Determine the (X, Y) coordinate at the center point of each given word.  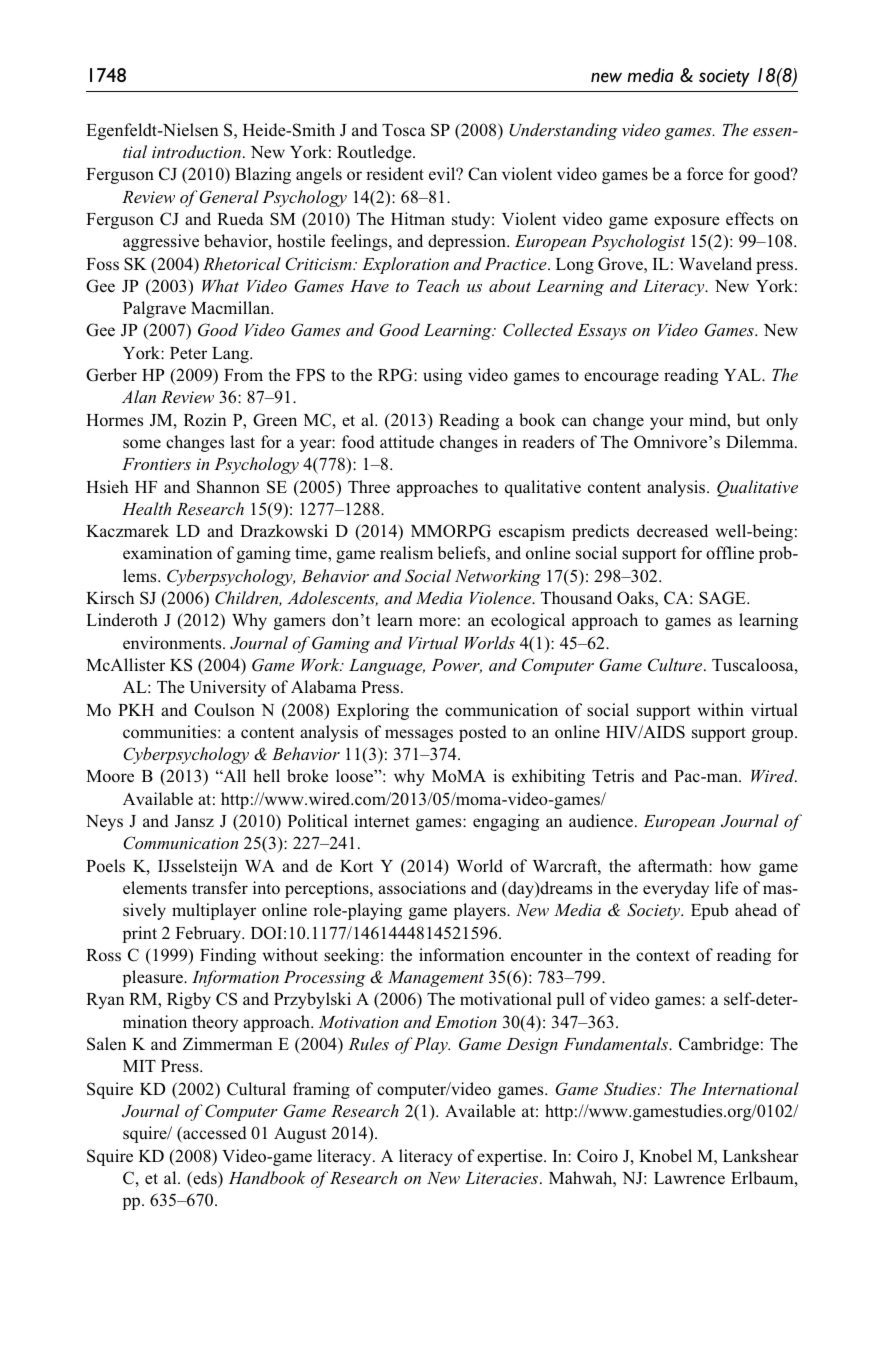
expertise (511, 1157)
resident (395, 174)
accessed (214, 1134)
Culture (676, 665)
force (705, 174)
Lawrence (689, 1178)
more (437, 622)
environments (173, 643)
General (229, 197)
